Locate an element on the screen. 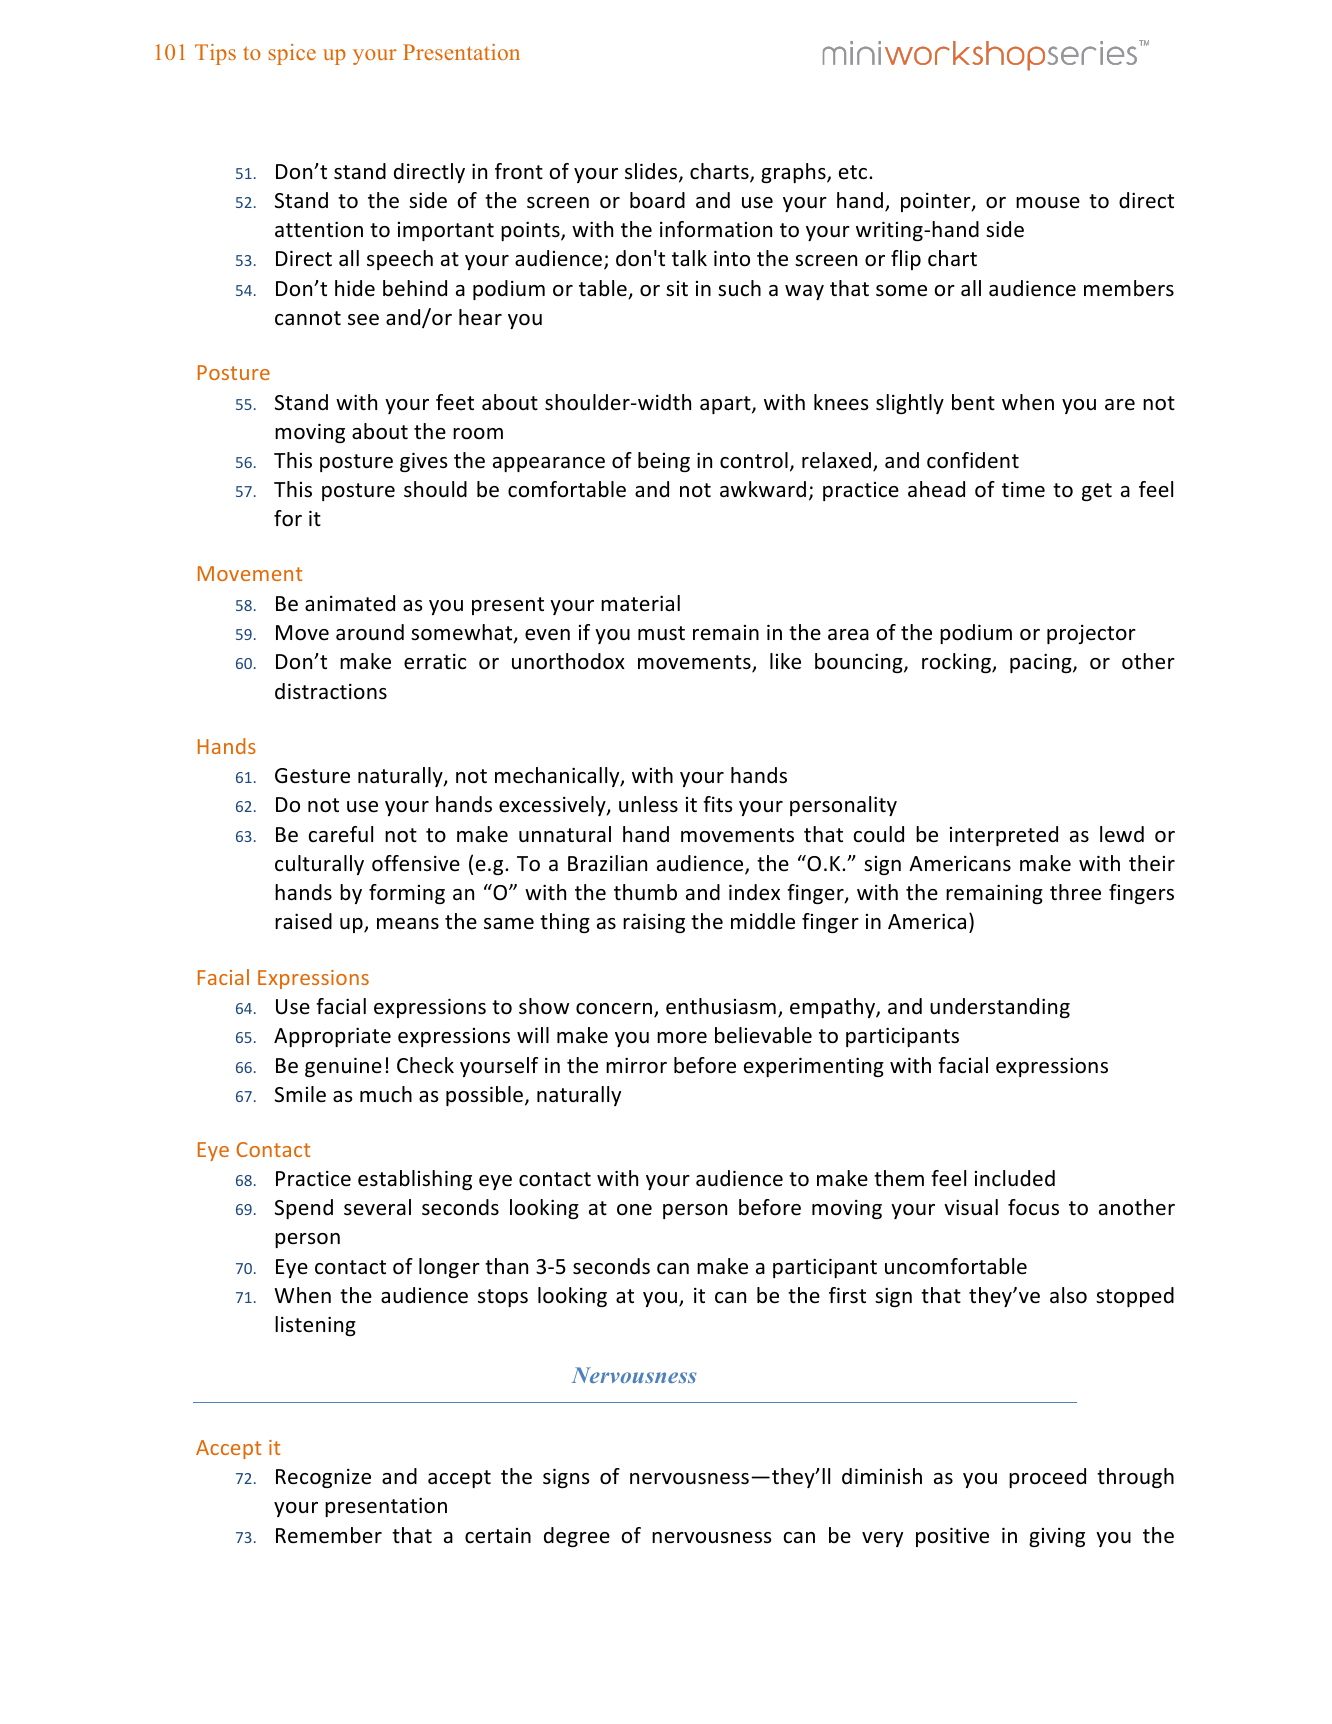 The width and height of the screenshot is (1332, 1724). interpreted is located at coordinates (1004, 836).
